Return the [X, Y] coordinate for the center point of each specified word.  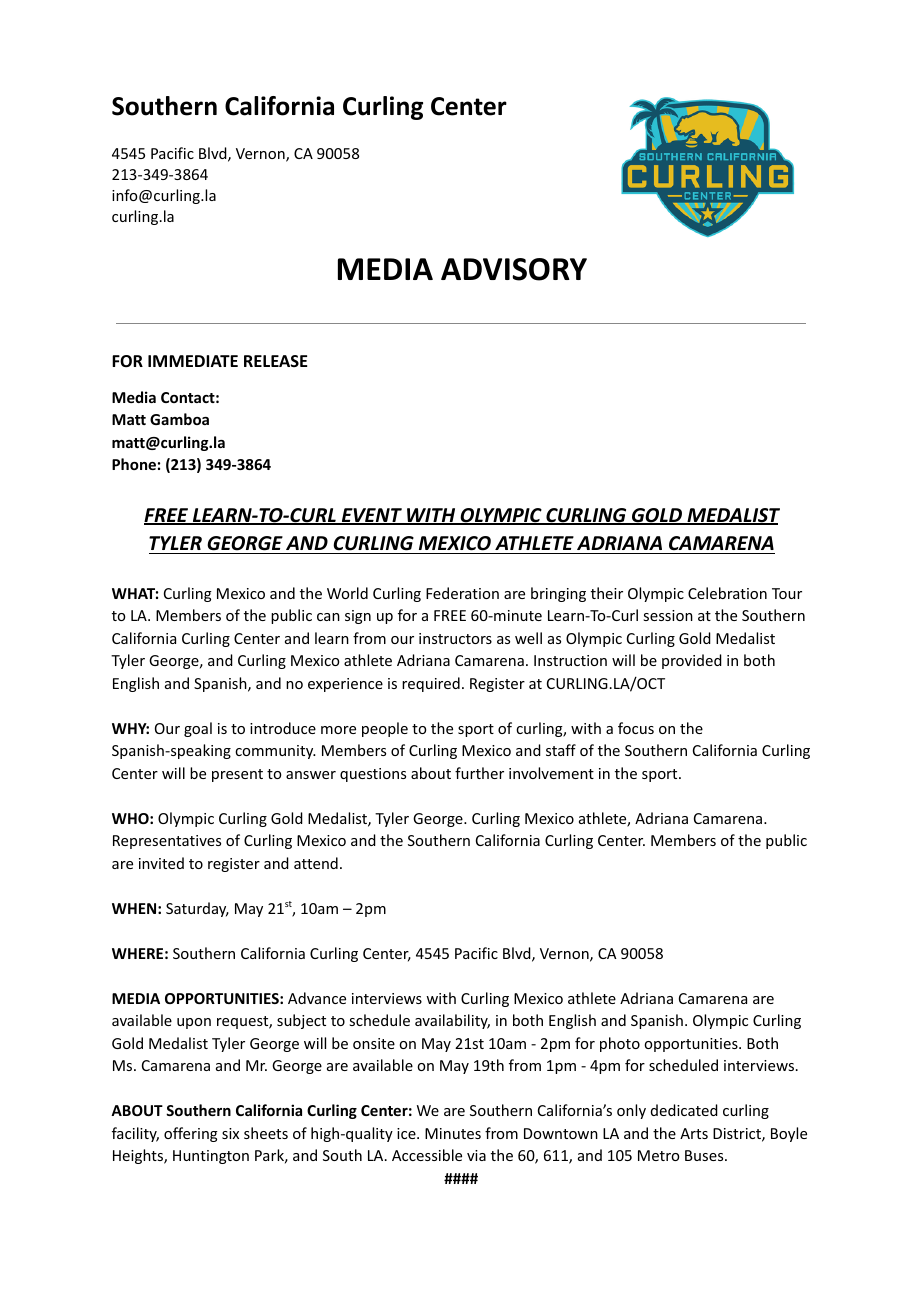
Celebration [727, 593]
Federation [462, 593]
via [476, 1155]
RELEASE [275, 361]
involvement [551, 773]
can [328, 617]
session [668, 615]
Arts [694, 1133]
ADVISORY [514, 269]
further [479, 773]
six [230, 1133]
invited [161, 863]
